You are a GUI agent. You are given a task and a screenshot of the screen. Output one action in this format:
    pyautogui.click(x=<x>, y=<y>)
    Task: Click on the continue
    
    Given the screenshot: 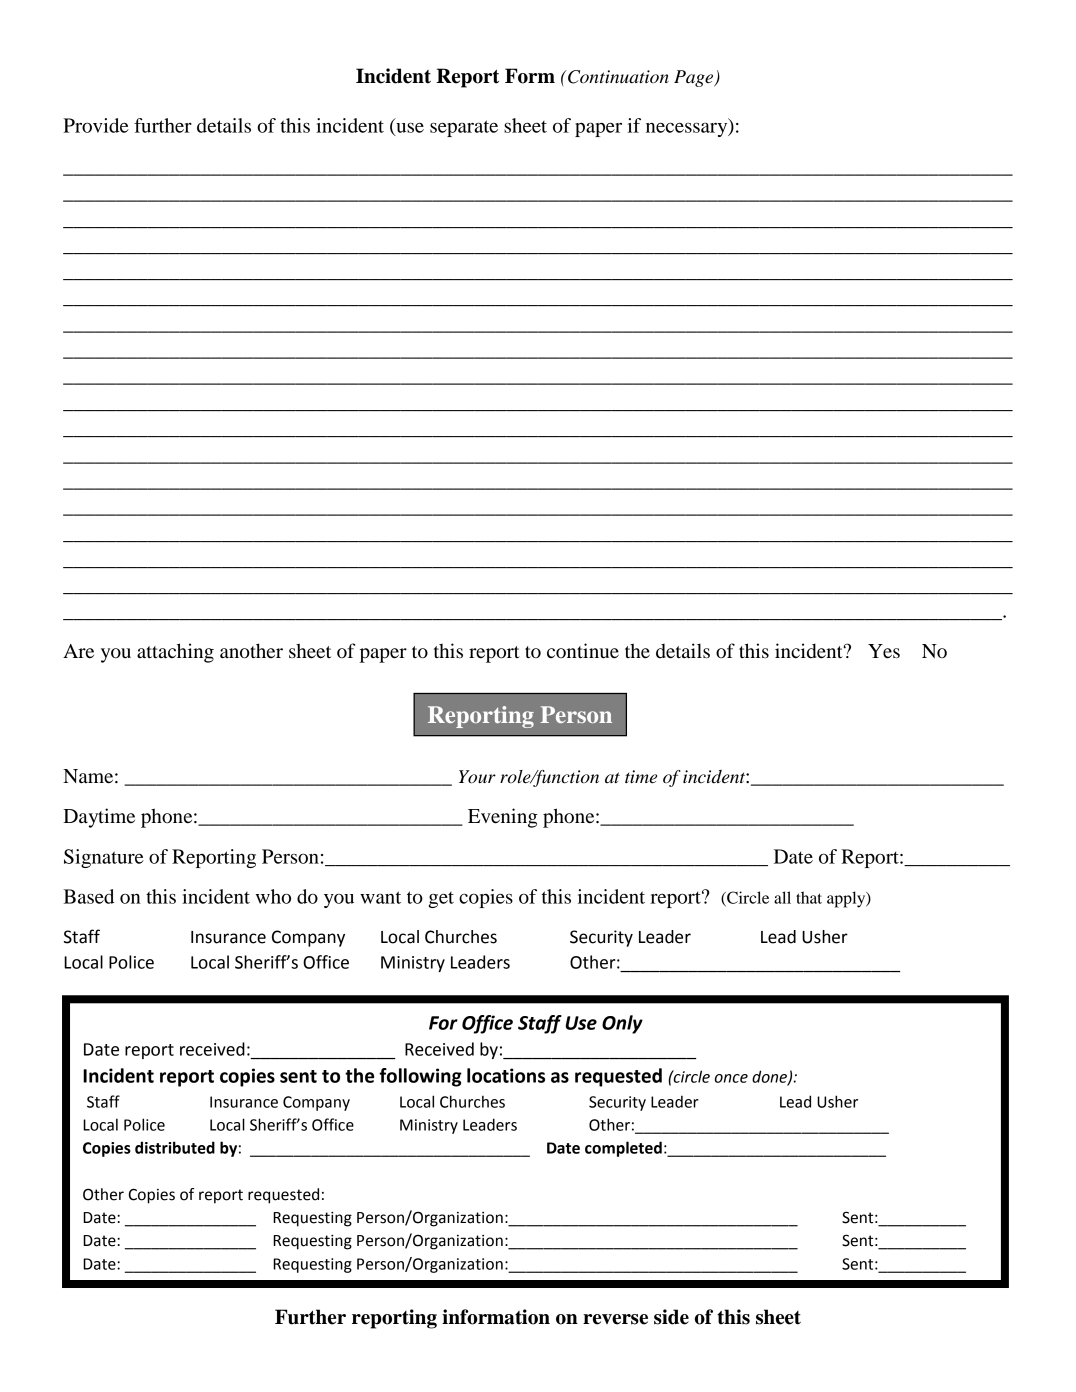 What is the action you would take?
    pyautogui.click(x=583, y=651)
